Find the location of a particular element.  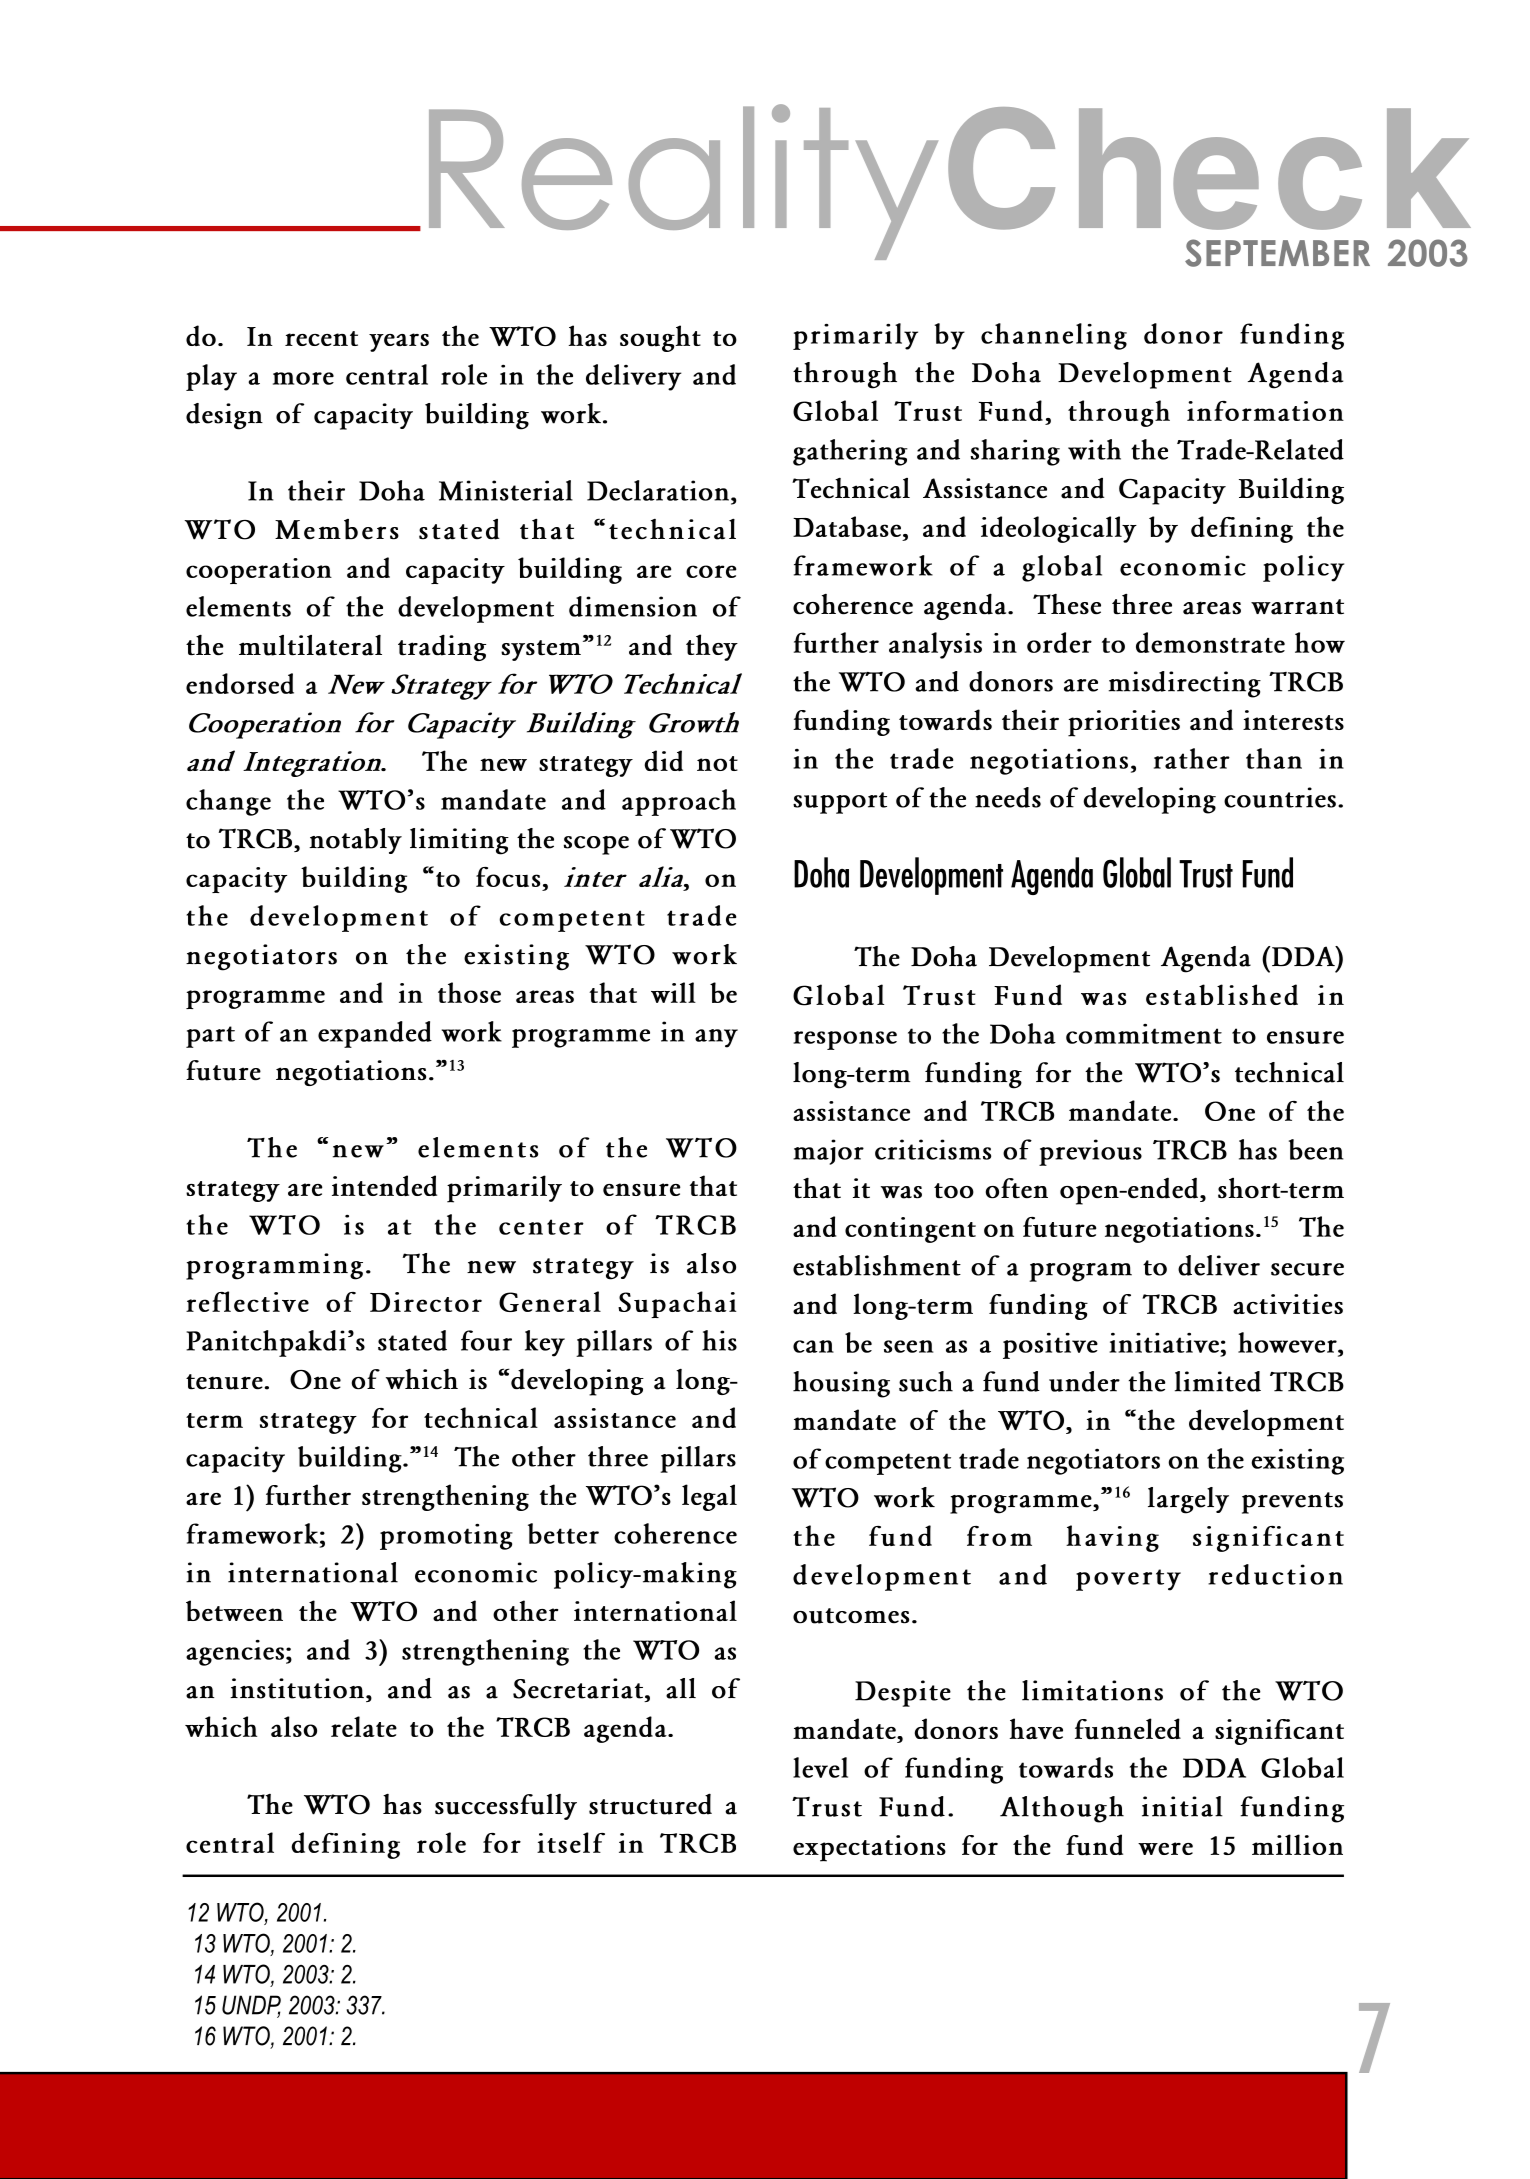

recent is located at coordinates (321, 338).
